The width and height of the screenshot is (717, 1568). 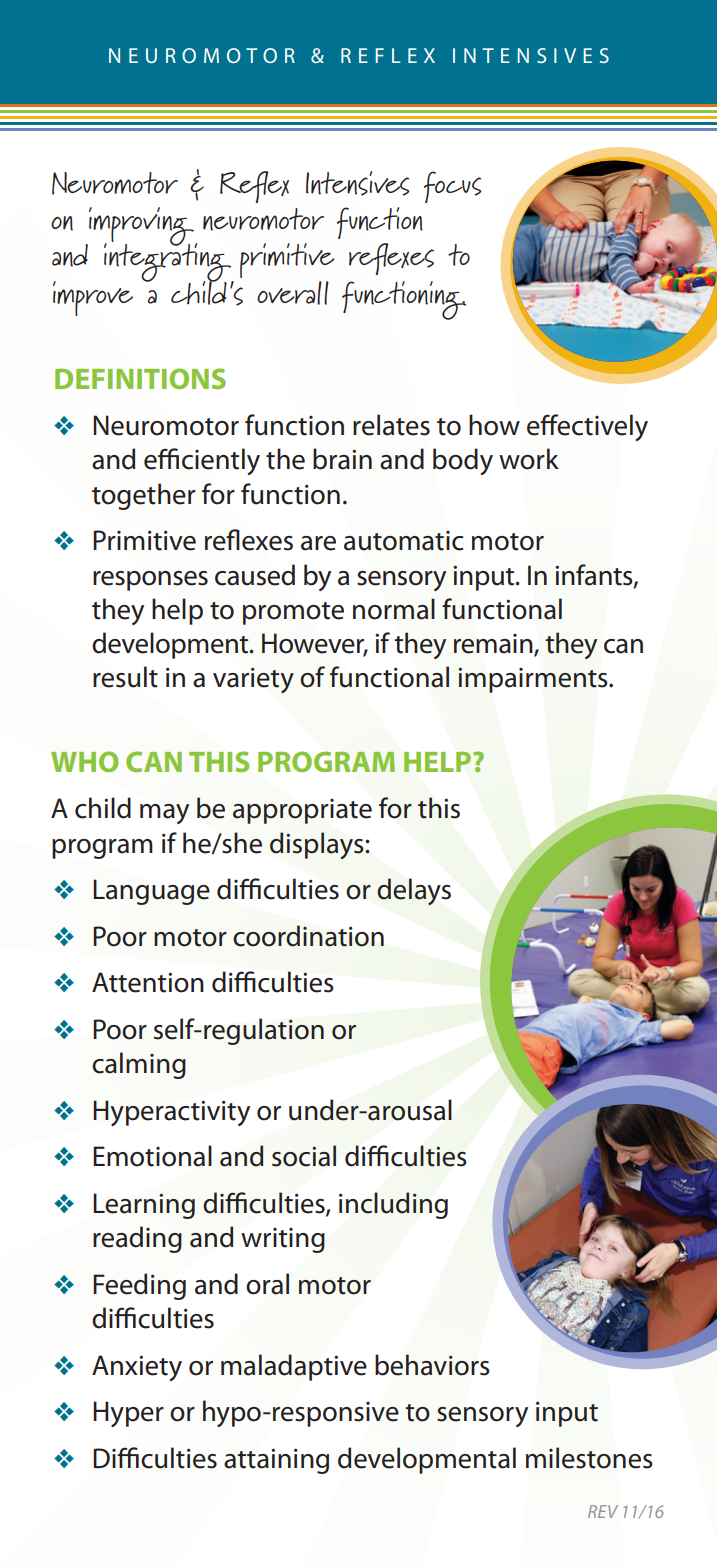 What do you see at coordinates (414, 891) in the screenshot?
I see `delays` at bounding box center [414, 891].
